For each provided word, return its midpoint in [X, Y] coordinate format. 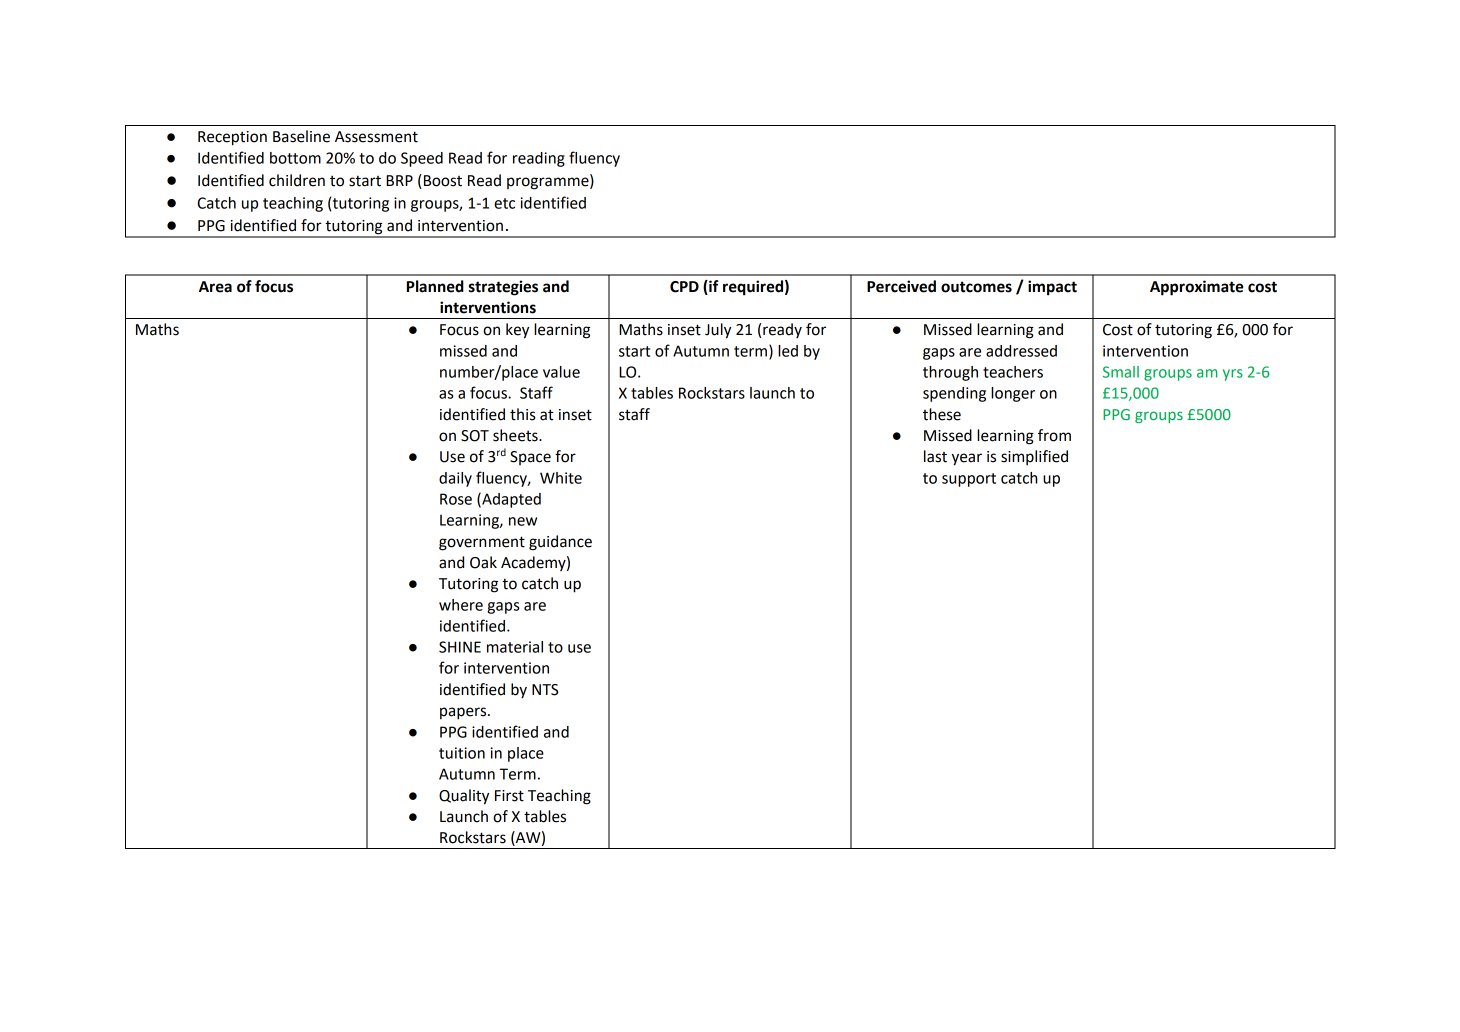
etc [504, 203]
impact [1052, 288]
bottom [295, 158]
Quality [464, 797]
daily [455, 479]
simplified [1034, 457]
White [561, 478]
